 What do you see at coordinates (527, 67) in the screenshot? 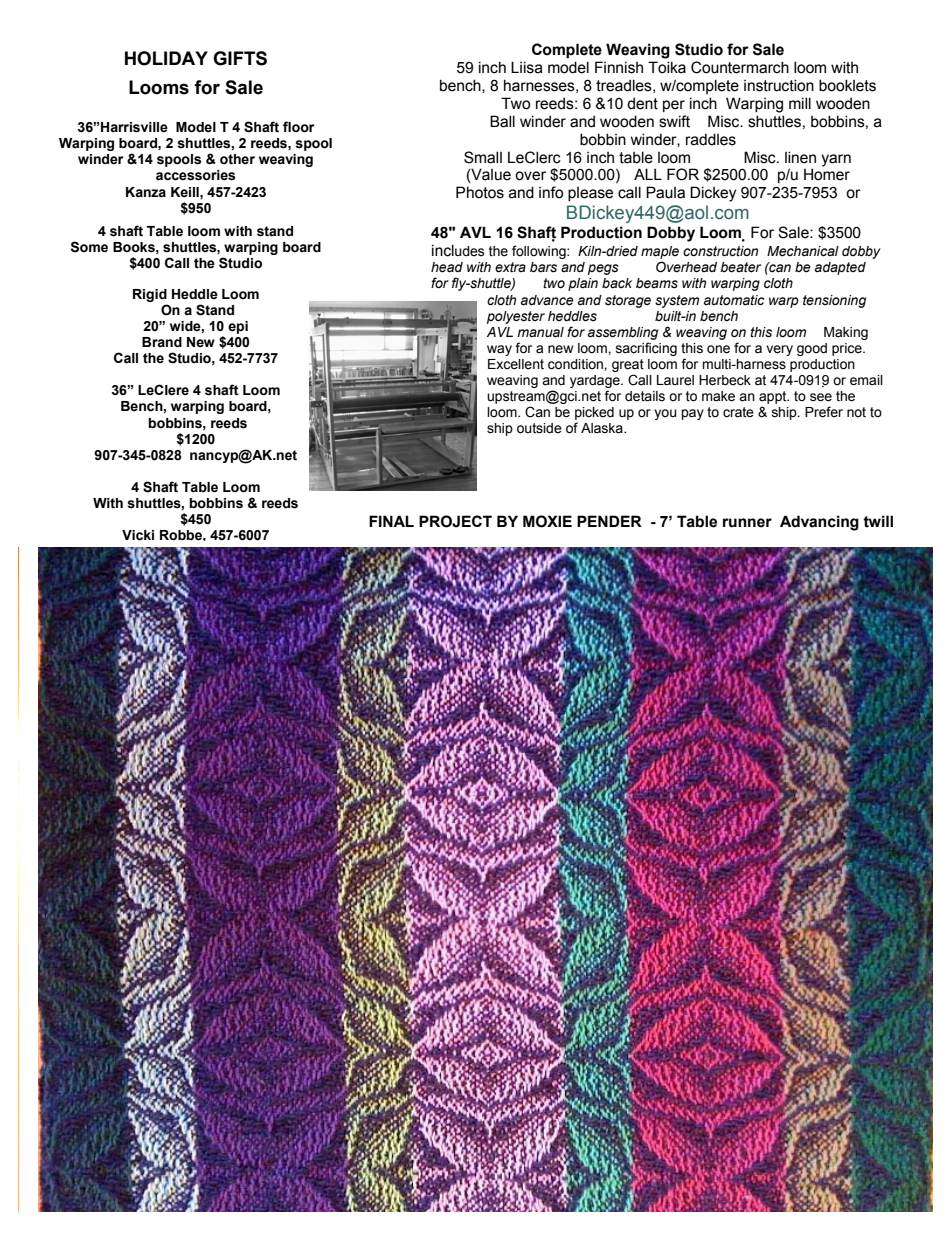
I see `Liisa` at bounding box center [527, 67].
